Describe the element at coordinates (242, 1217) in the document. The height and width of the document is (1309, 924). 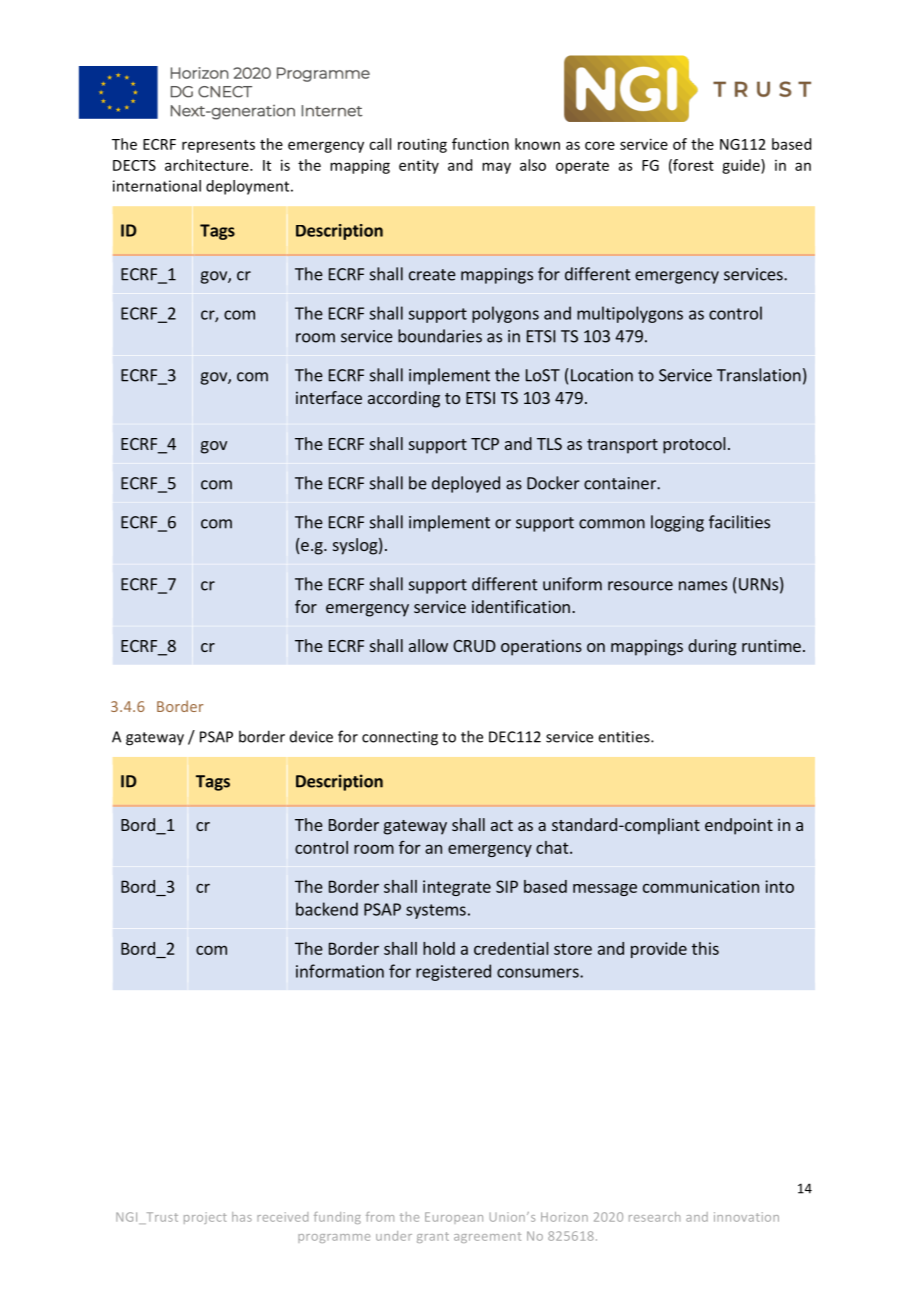
I see `has` at that location.
